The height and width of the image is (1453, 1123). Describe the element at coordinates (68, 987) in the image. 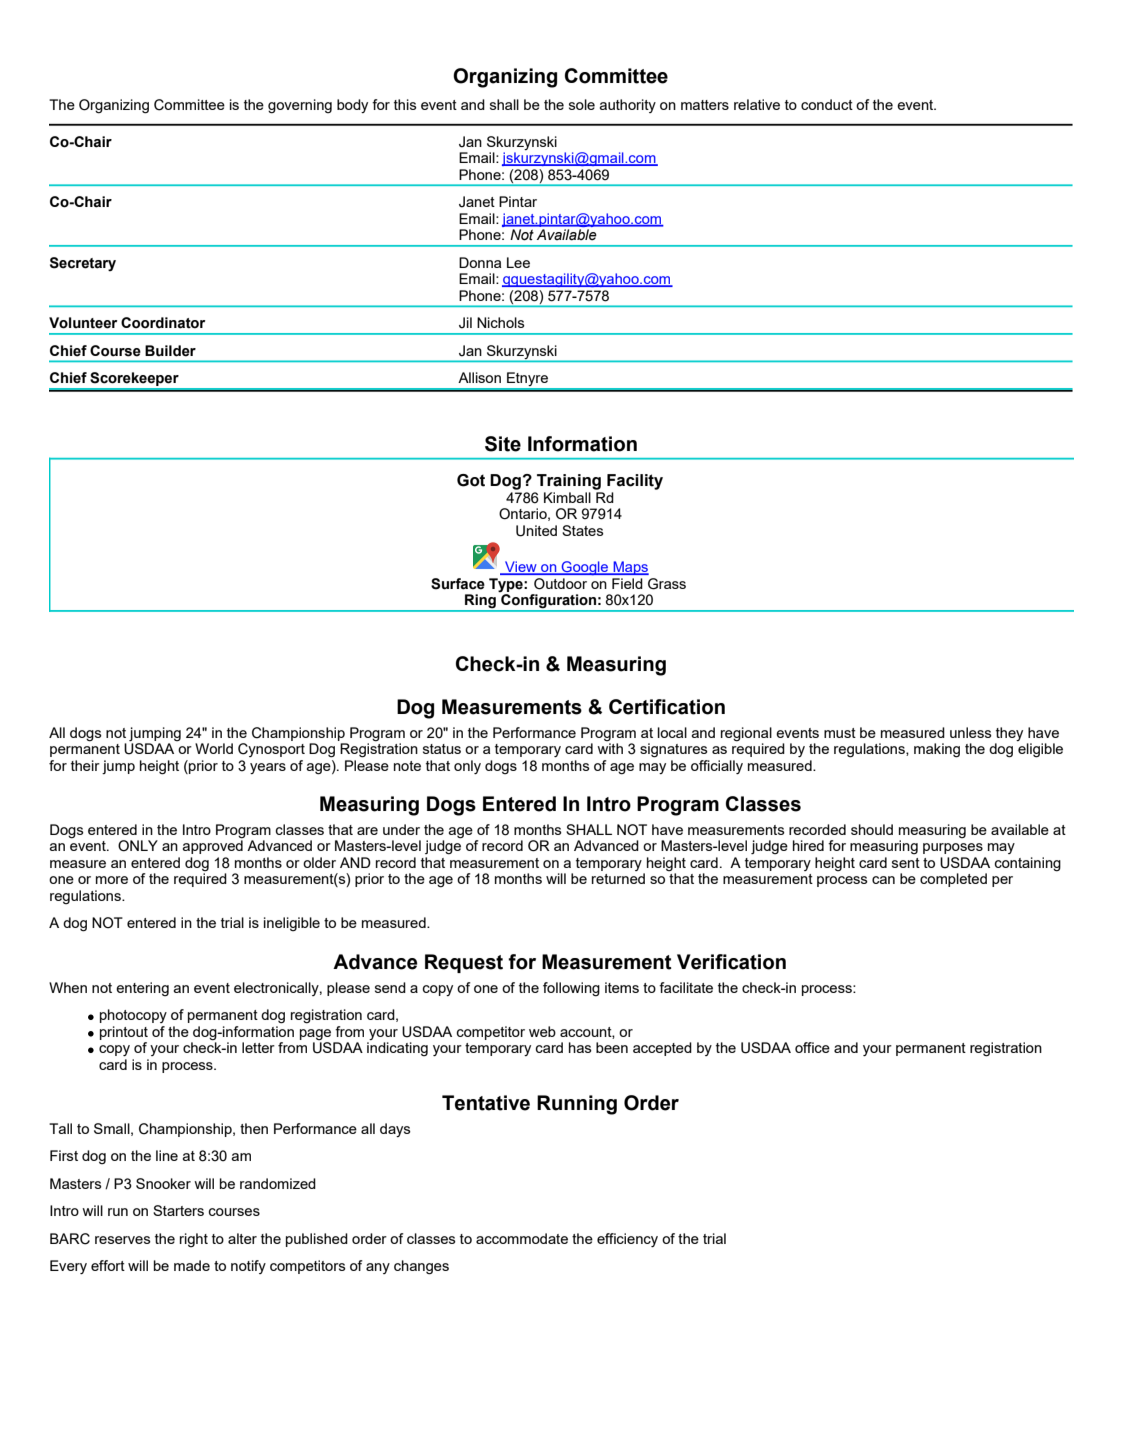

I see `When` at that location.
